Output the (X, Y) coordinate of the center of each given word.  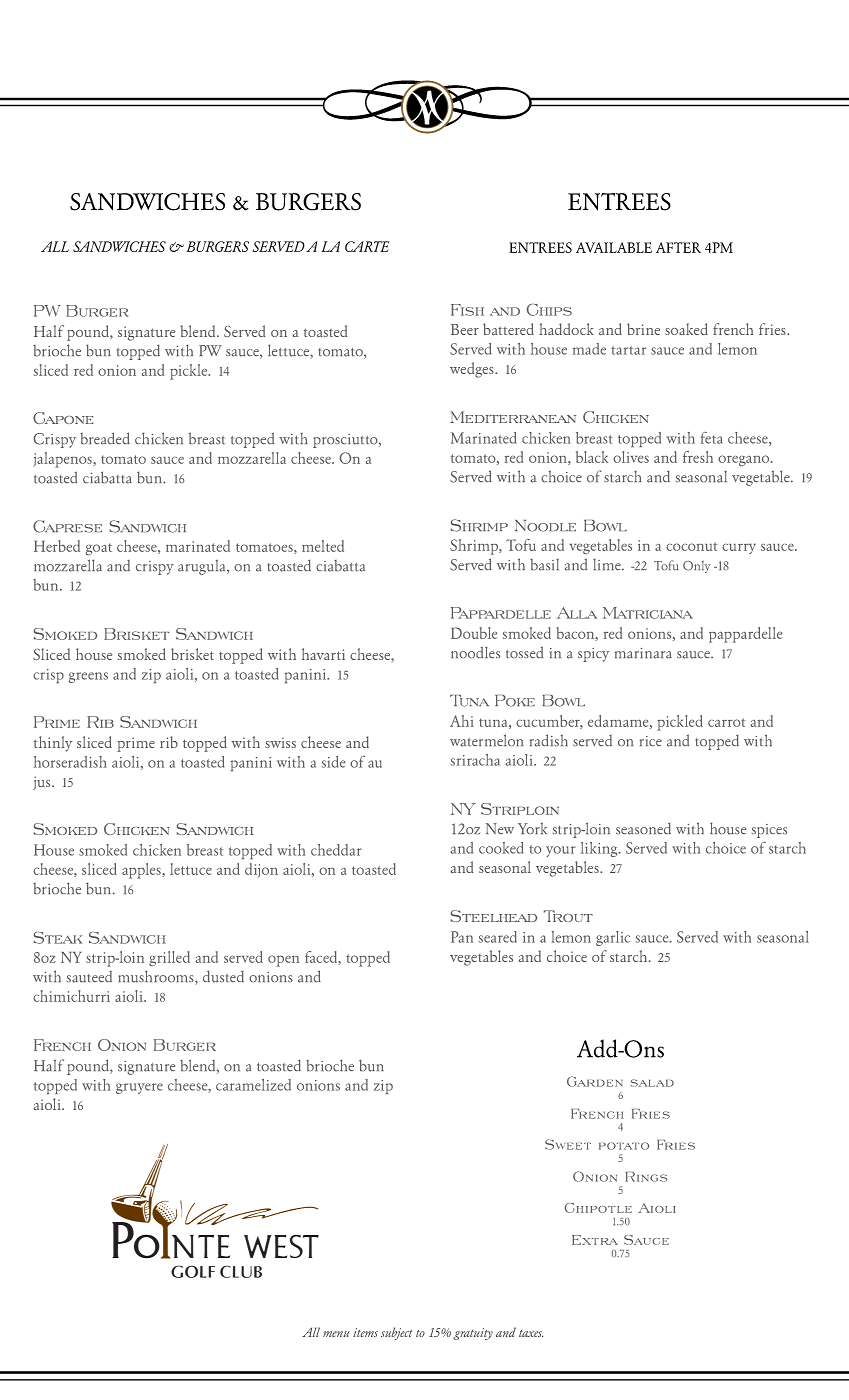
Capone (63, 418)
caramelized (253, 1085)
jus (43, 783)
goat (99, 549)
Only (697, 567)
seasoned (643, 828)
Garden (595, 1081)
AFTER (678, 247)
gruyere (139, 1088)
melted (323, 546)
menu (336, 1334)
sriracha (475, 760)
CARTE (367, 246)
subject (396, 1333)
